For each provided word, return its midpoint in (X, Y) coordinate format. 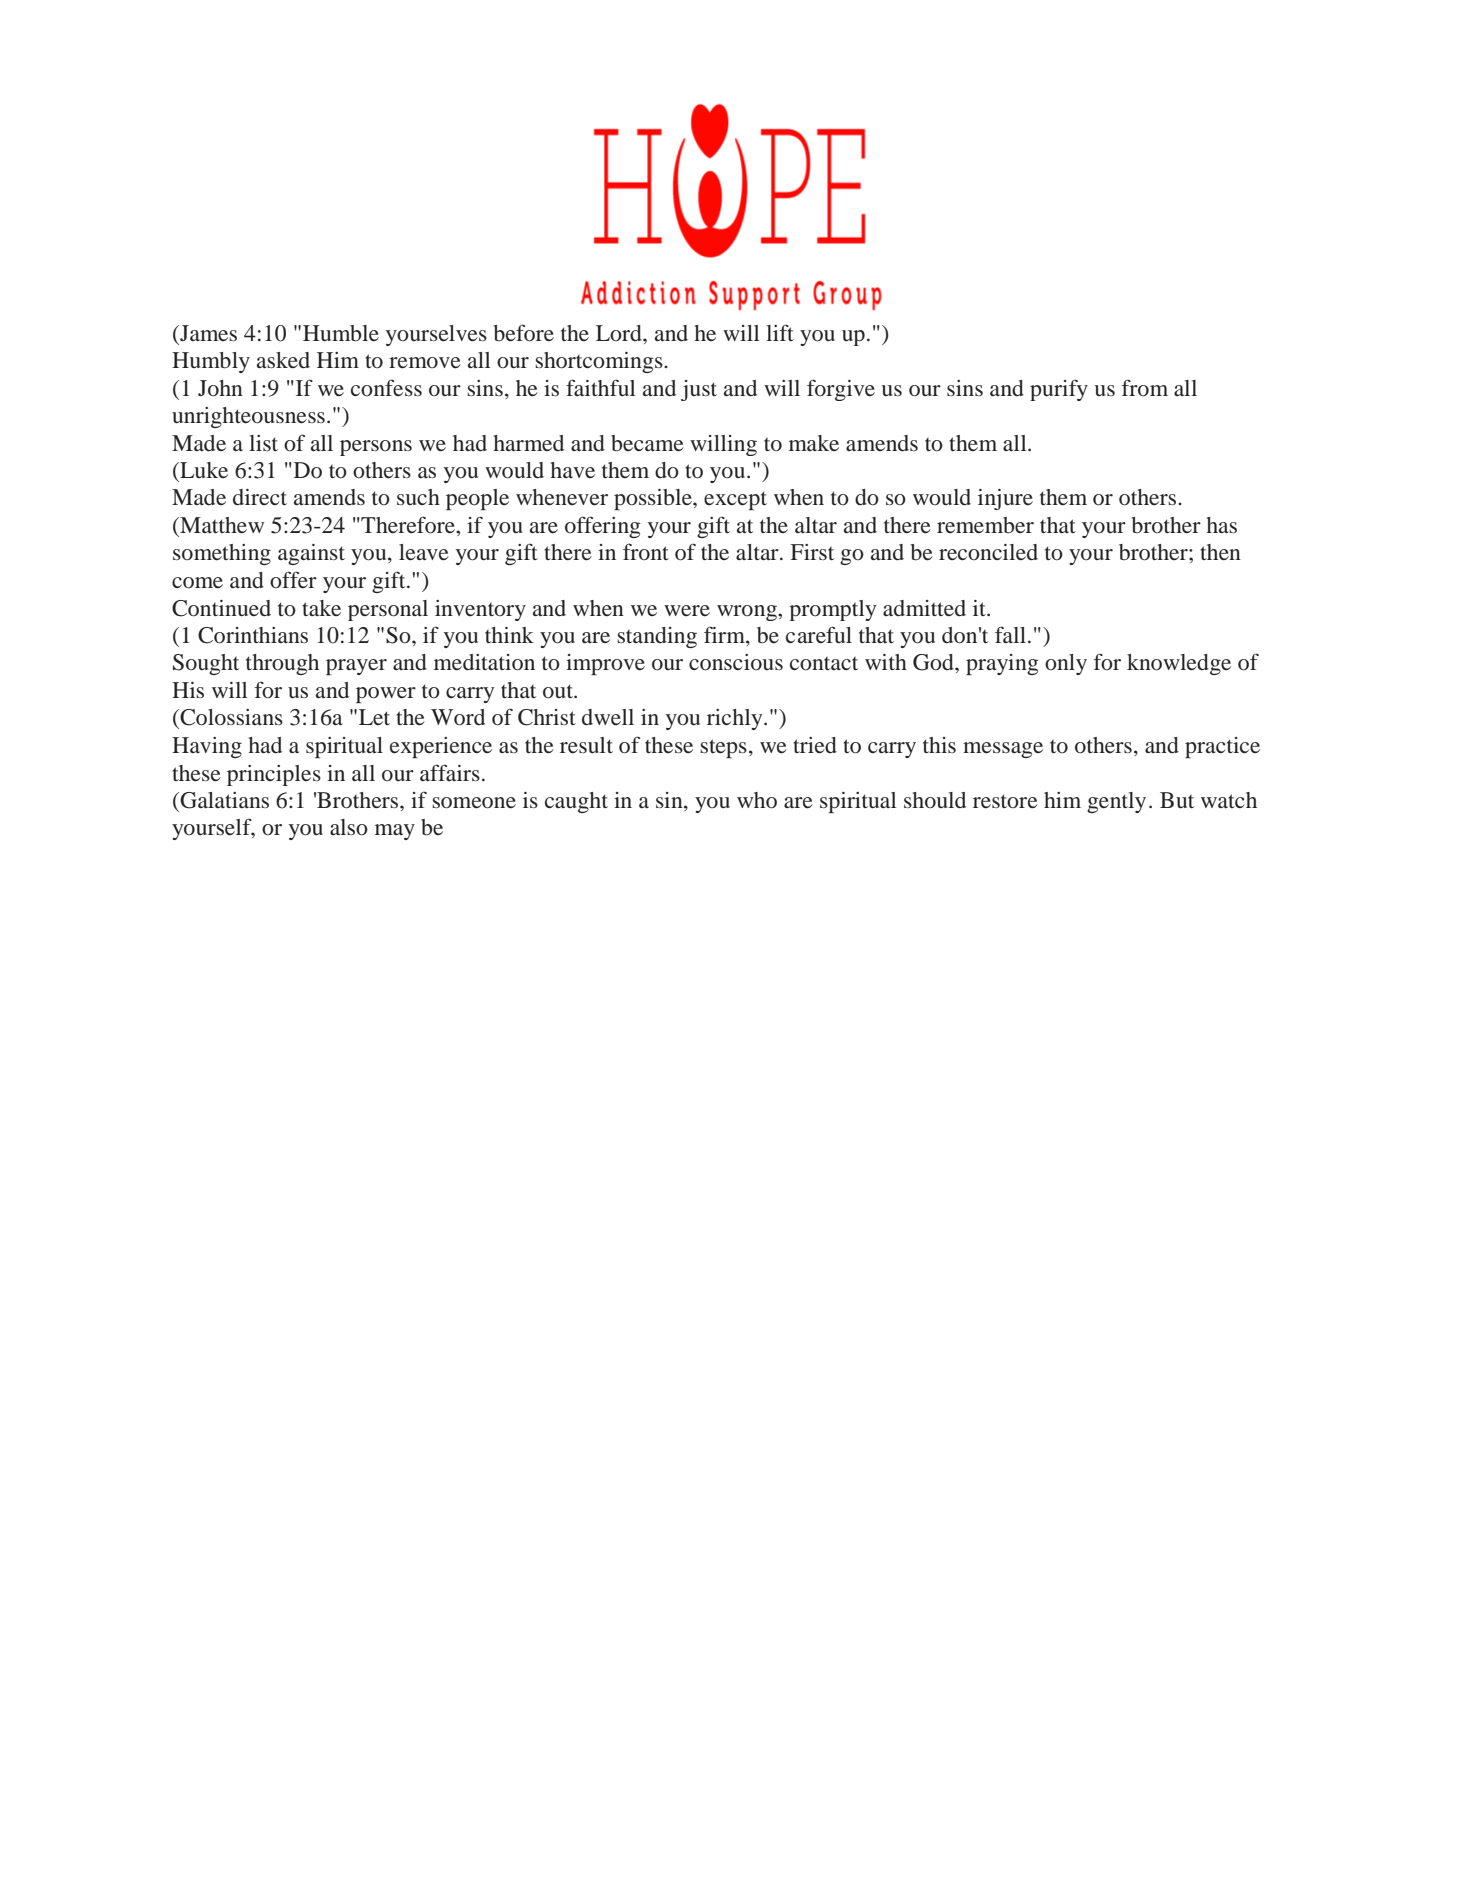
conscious (736, 662)
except (735, 500)
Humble (341, 333)
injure (1005, 499)
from (1145, 388)
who (757, 800)
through (282, 664)
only (1066, 664)
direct (260, 497)
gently (1116, 802)
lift (780, 332)
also (349, 827)
